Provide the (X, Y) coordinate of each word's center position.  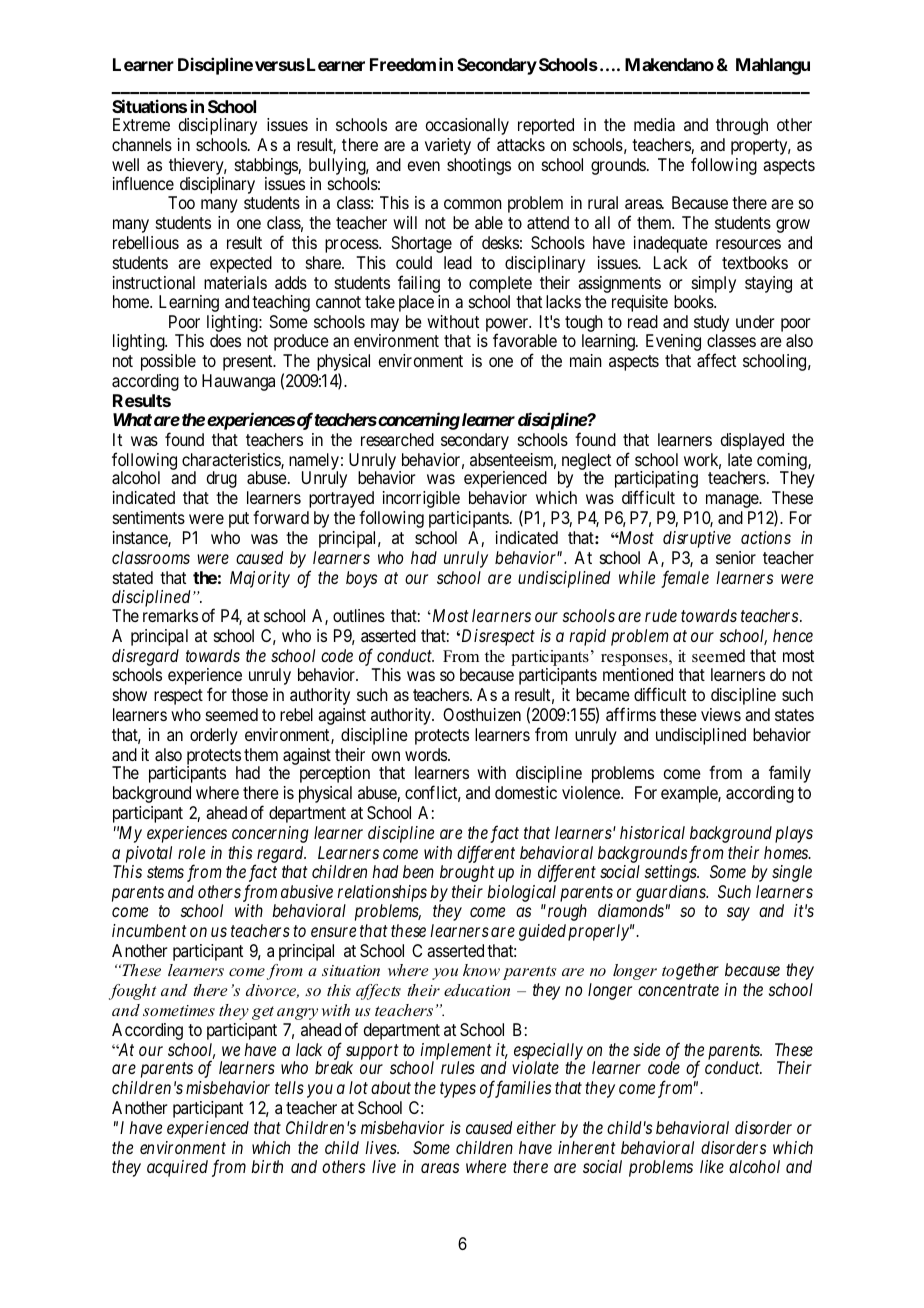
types (458, 1090)
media (654, 124)
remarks (170, 615)
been (418, 871)
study (711, 325)
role (191, 852)
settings (672, 873)
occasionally (467, 128)
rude (661, 615)
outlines (359, 615)
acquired (177, 1168)
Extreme (141, 124)
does (225, 340)
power (508, 326)
